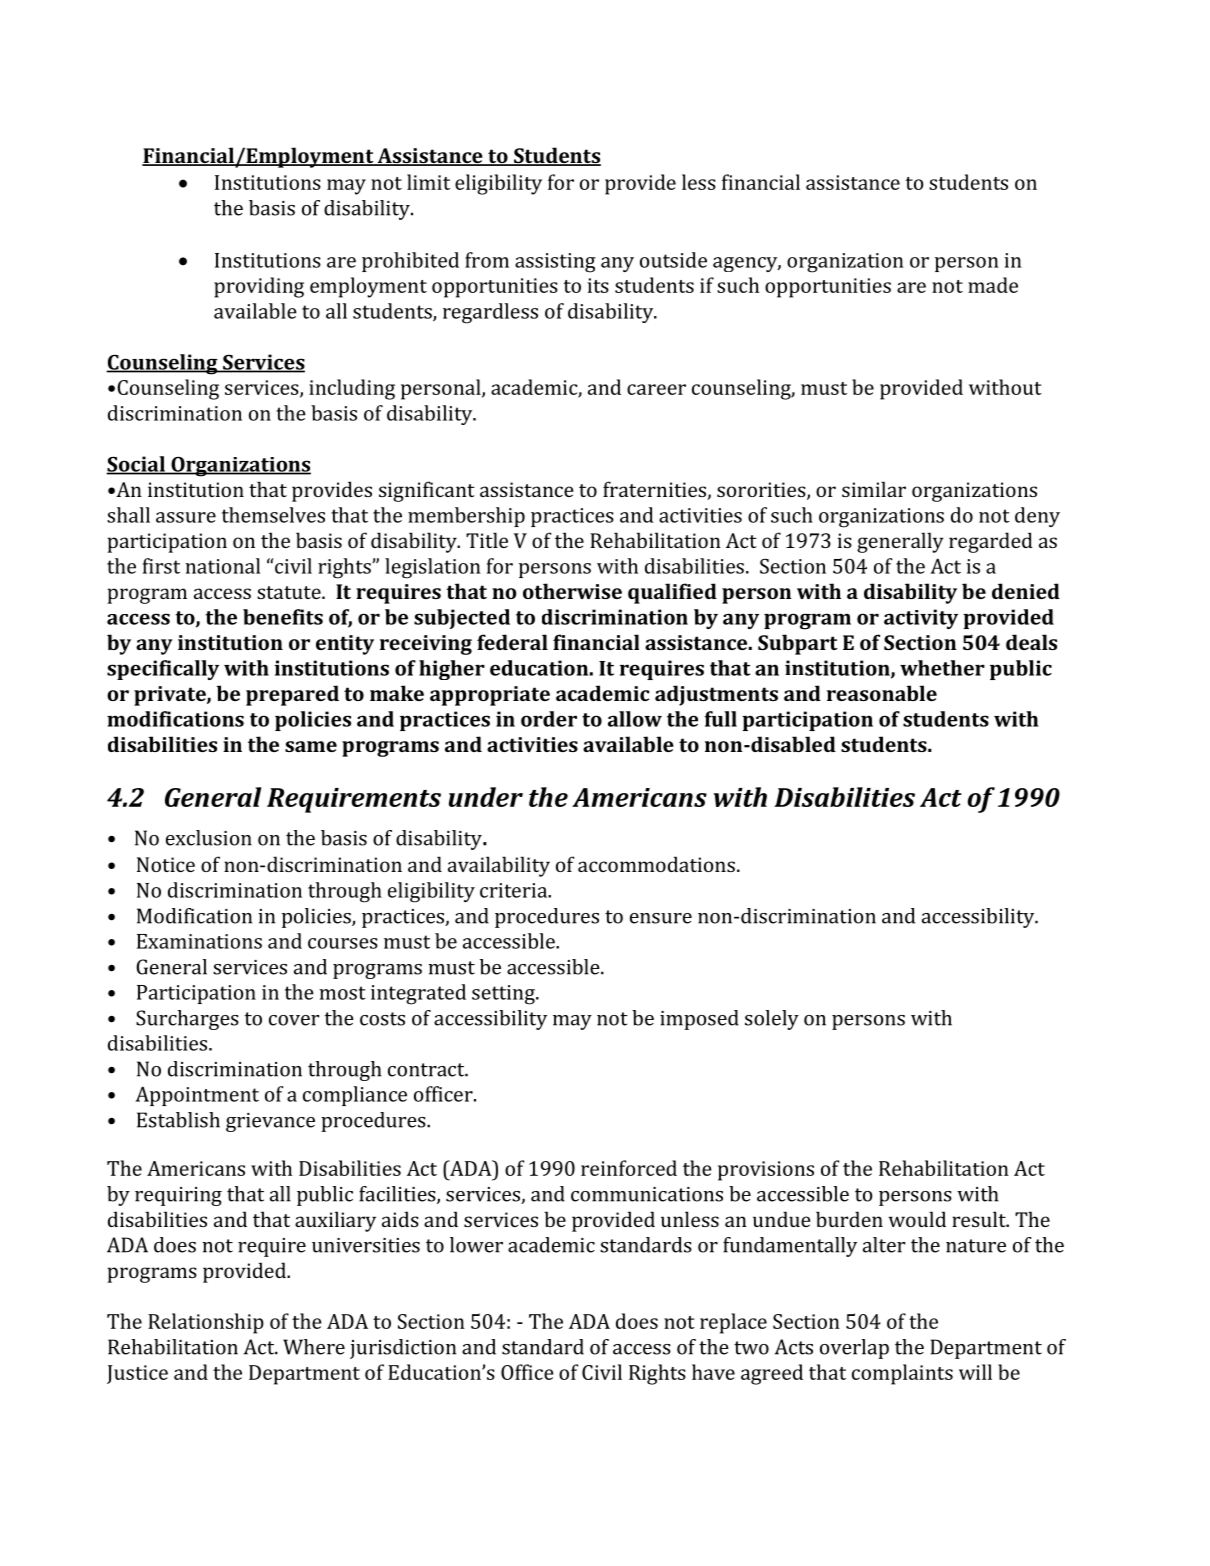  Describe the element at coordinates (504, 995) in the screenshot. I see `setting` at that location.
